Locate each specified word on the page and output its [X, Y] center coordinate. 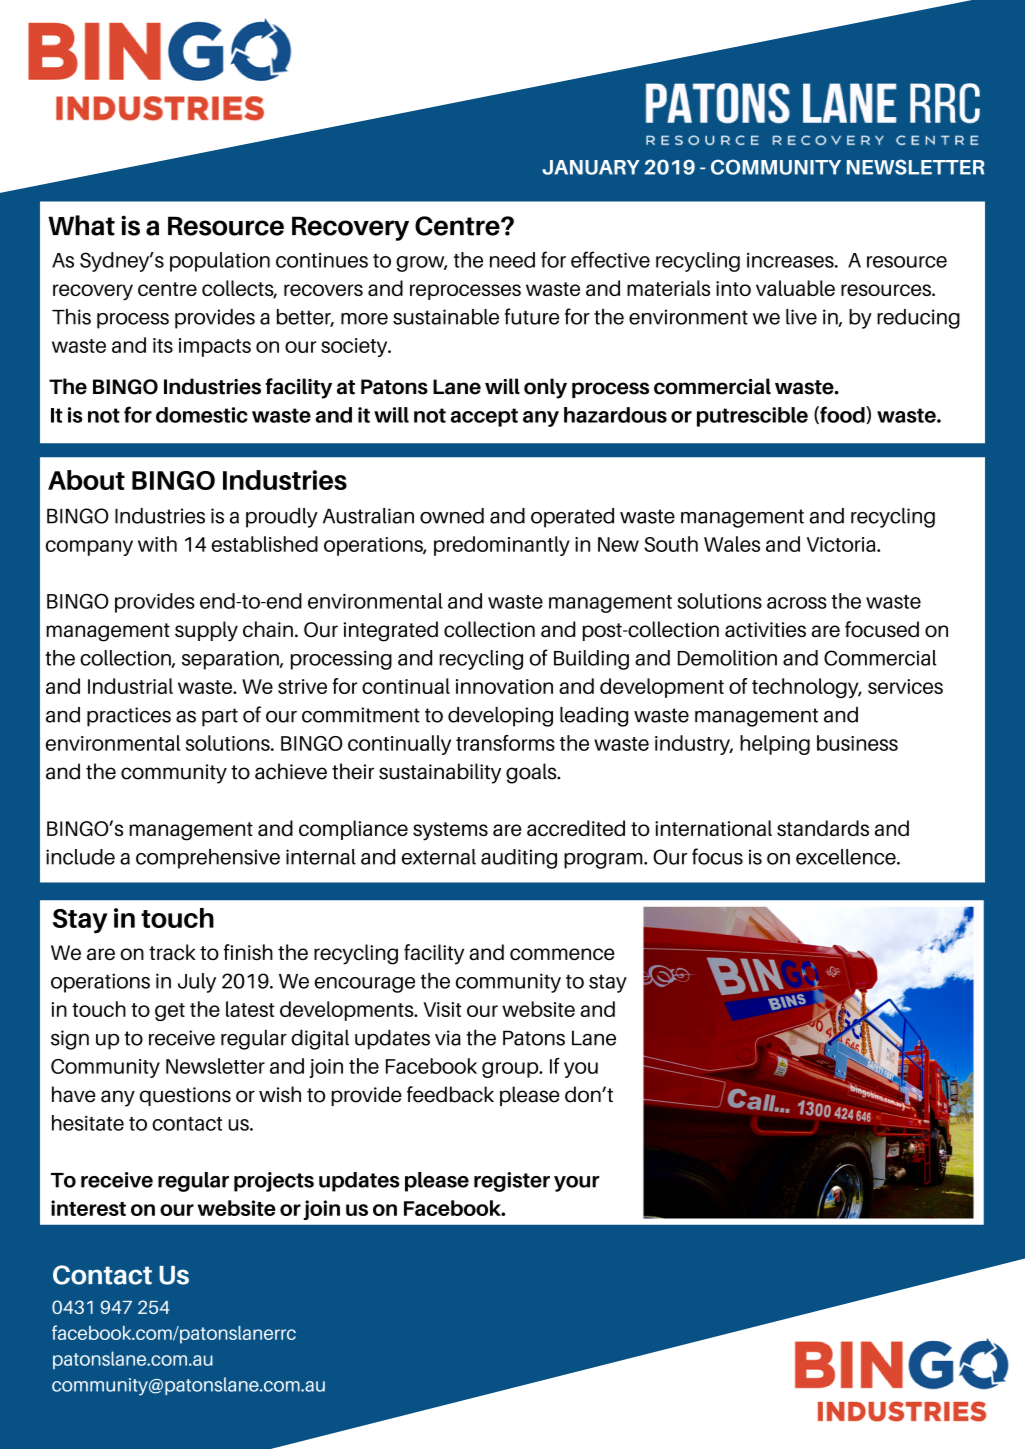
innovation [504, 686]
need [512, 260]
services [905, 686]
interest [88, 1208]
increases [791, 260]
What [81, 225]
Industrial [130, 686]
